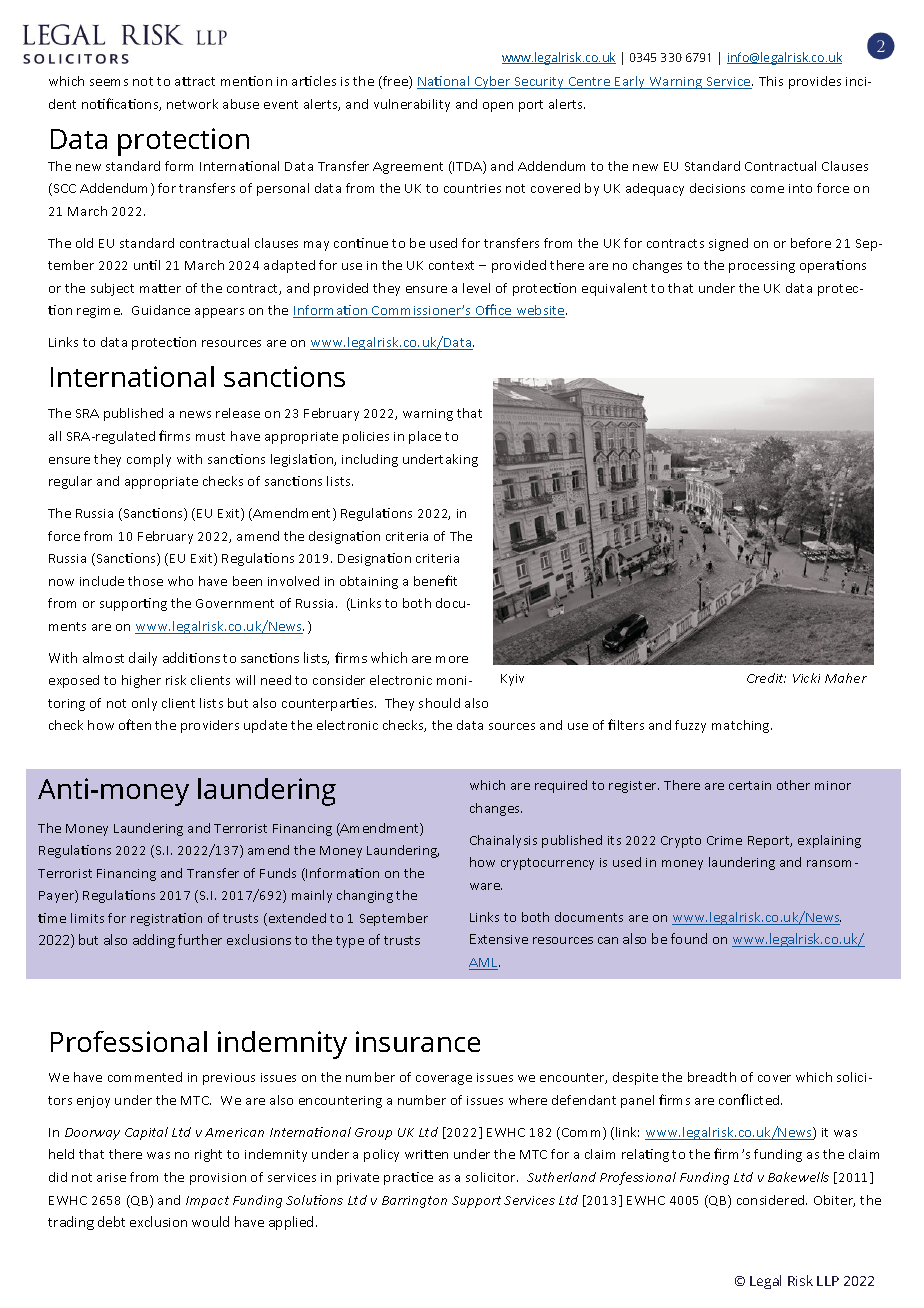 The height and width of the screenshot is (1308, 924). What do you see at coordinates (141, 681) in the screenshot?
I see `higher` at bounding box center [141, 681].
